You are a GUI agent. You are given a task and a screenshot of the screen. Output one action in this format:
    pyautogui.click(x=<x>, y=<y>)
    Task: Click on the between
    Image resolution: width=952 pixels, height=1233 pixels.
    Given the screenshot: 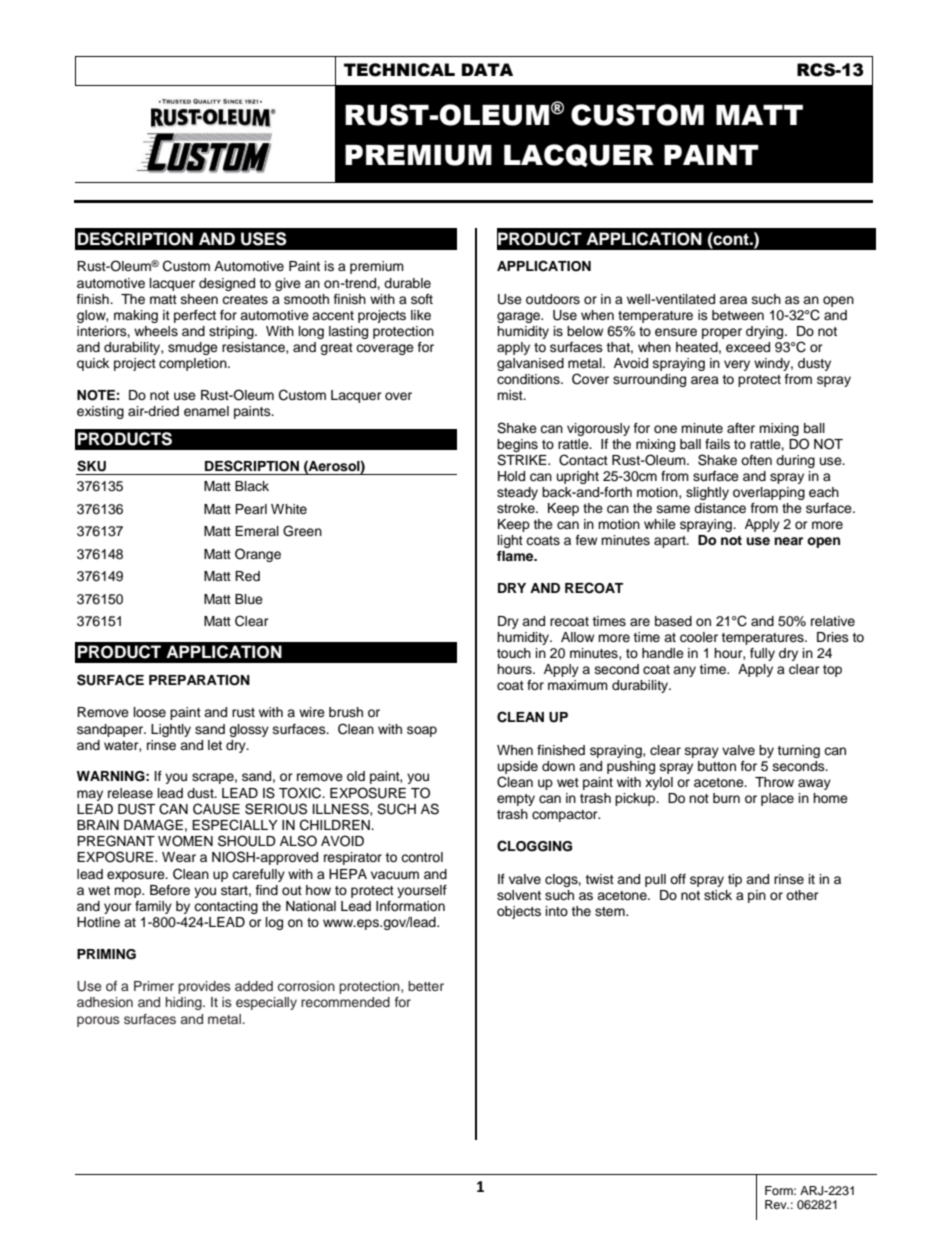 What is the action you would take?
    pyautogui.click(x=738, y=315)
